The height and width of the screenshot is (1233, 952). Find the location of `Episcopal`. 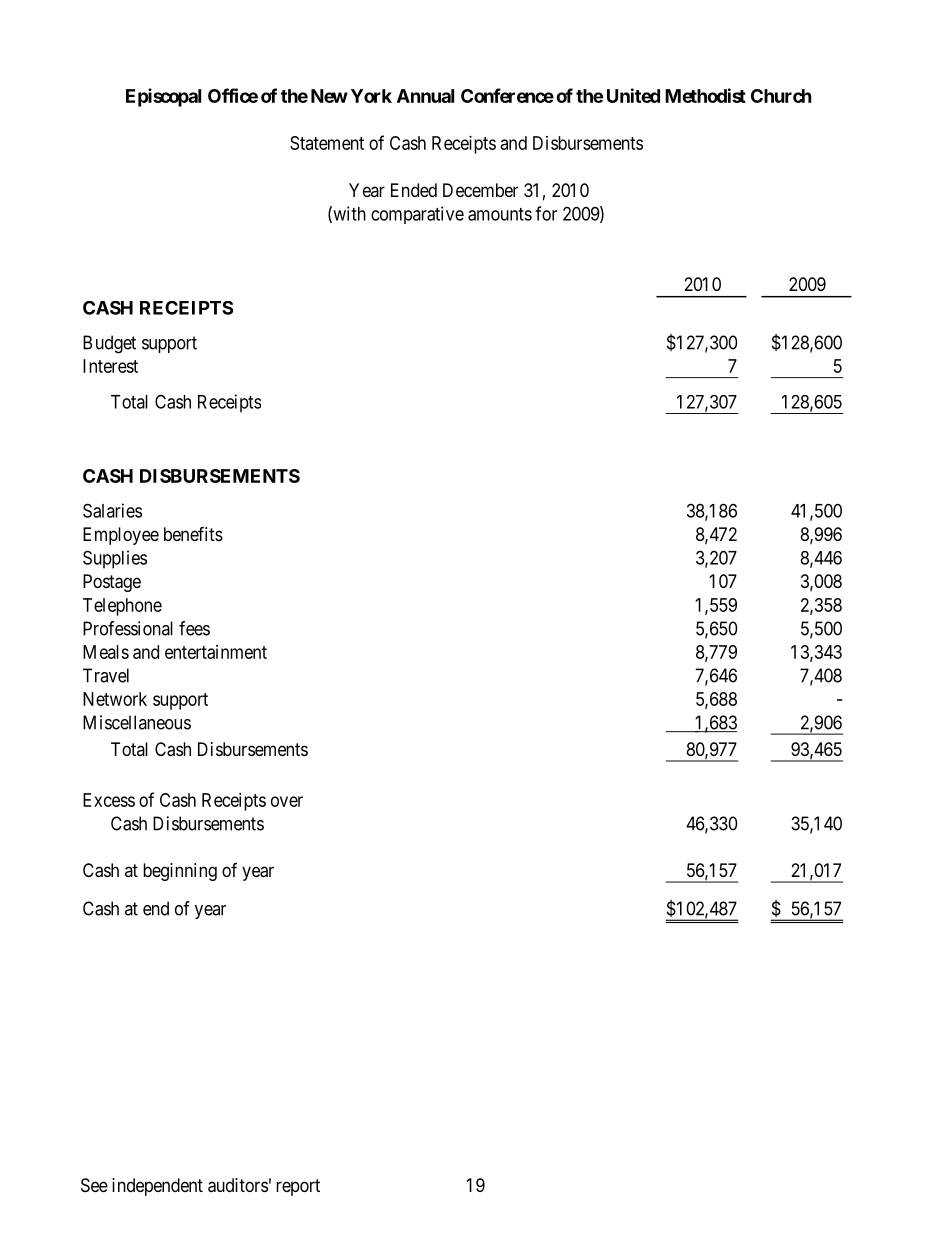

Episcopal is located at coordinates (163, 97).
